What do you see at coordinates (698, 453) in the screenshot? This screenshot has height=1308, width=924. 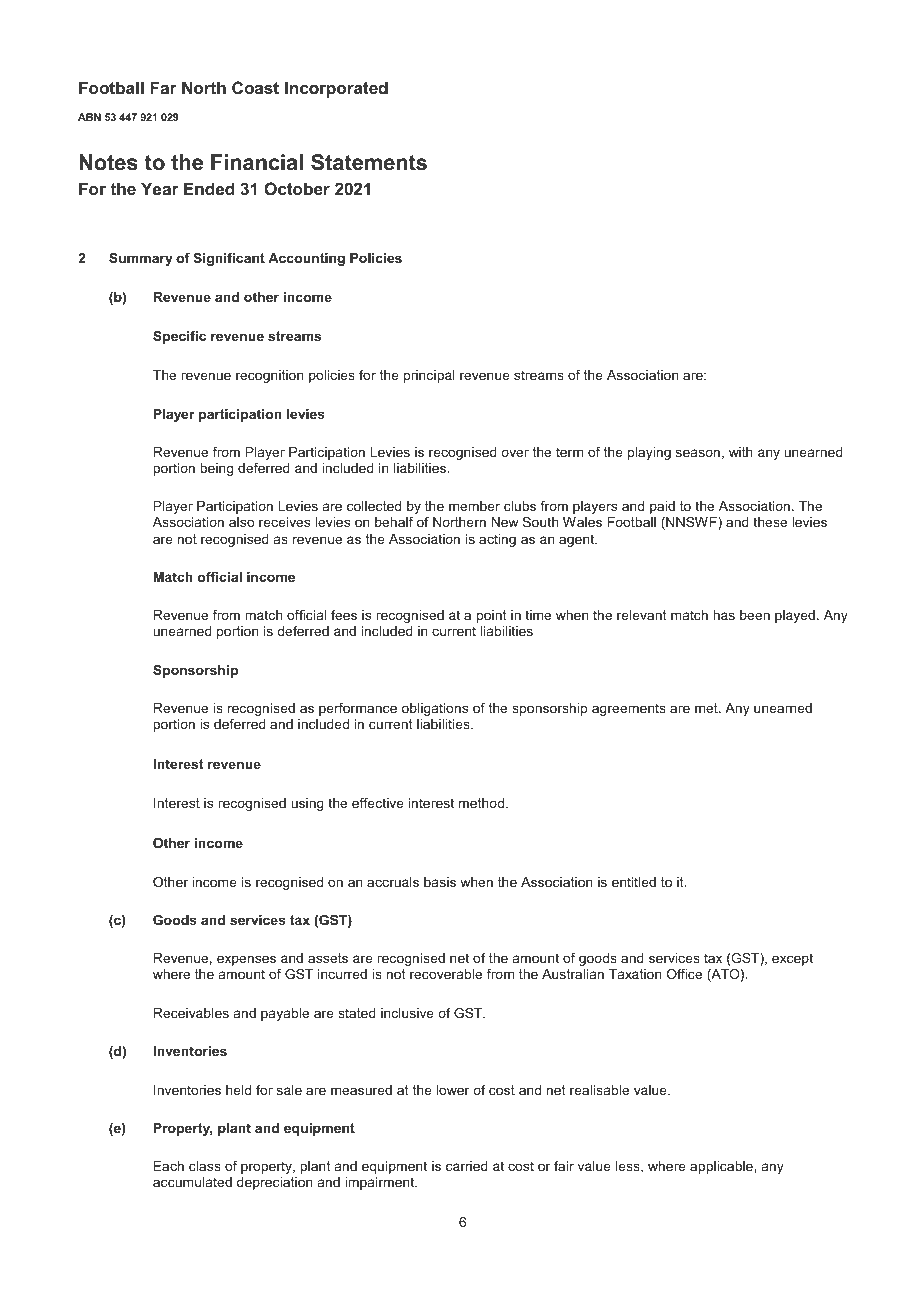 I see `season` at bounding box center [698, 453].
